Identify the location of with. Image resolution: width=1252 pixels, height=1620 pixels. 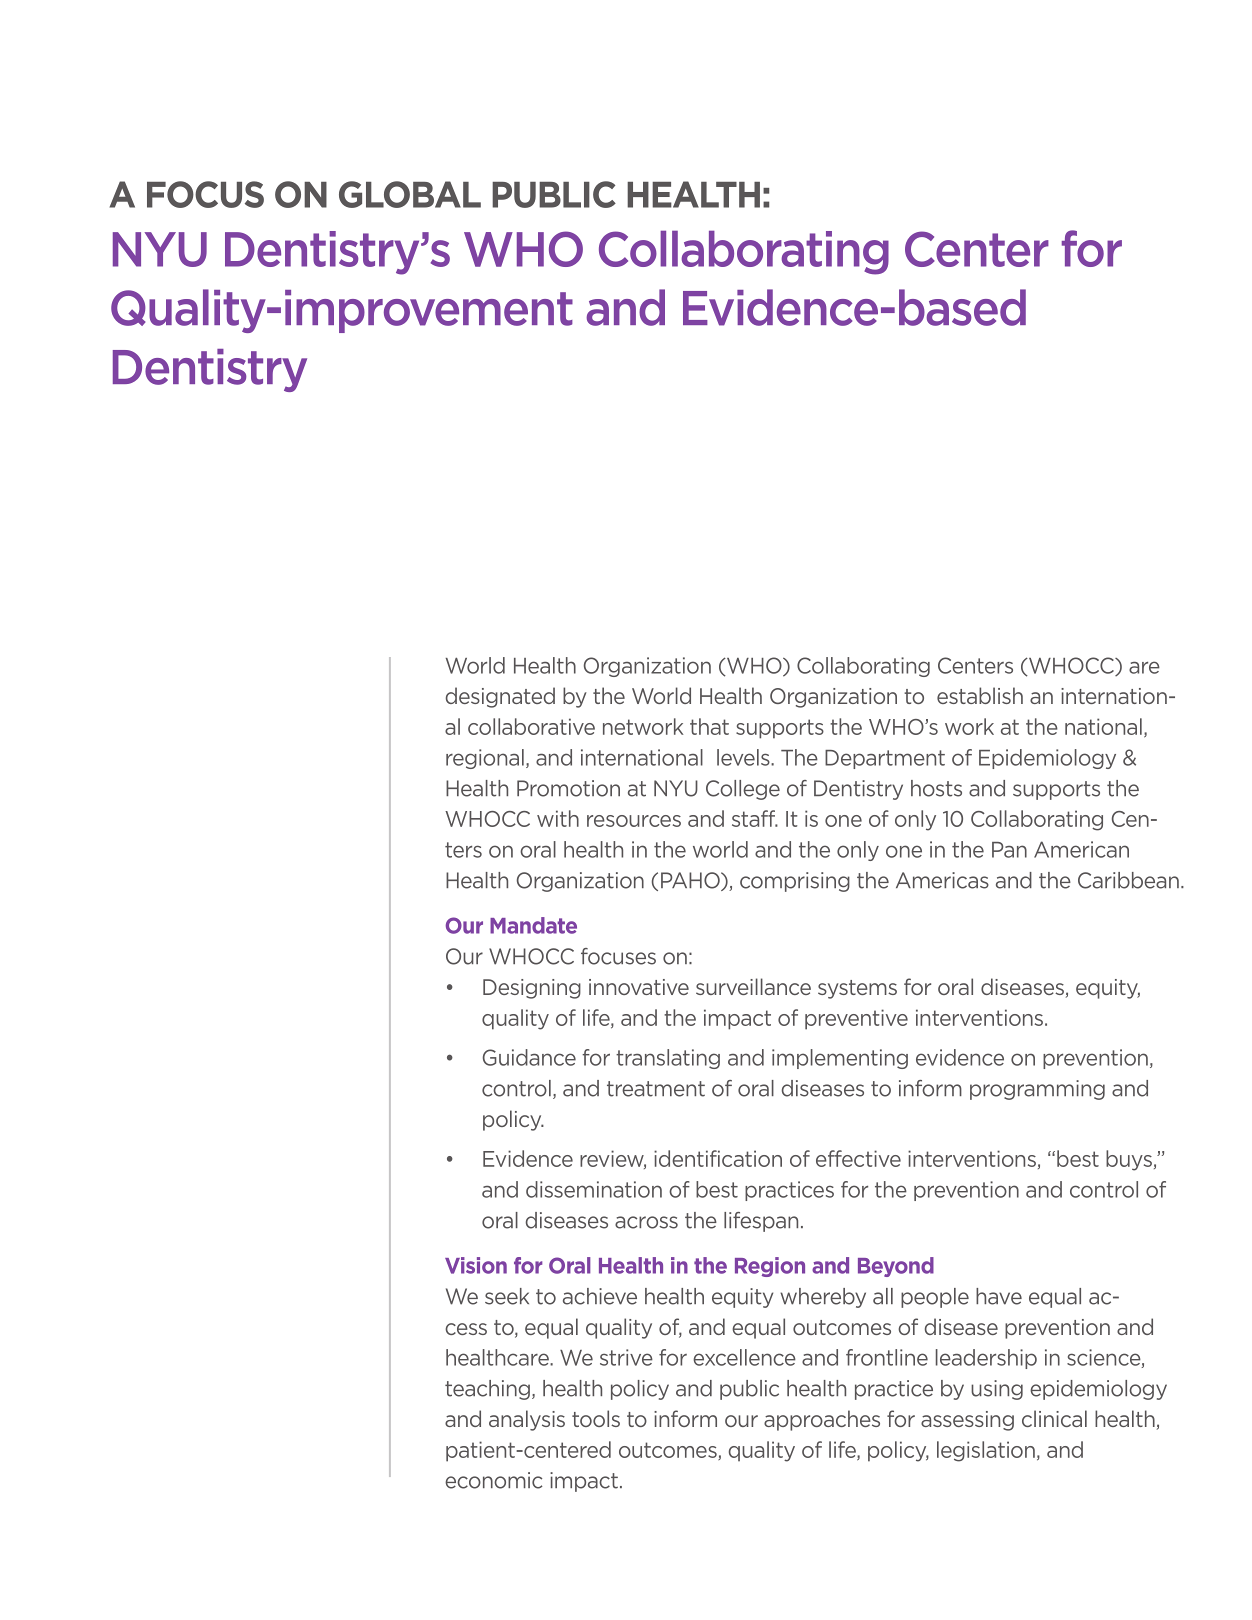
(558, 818).
